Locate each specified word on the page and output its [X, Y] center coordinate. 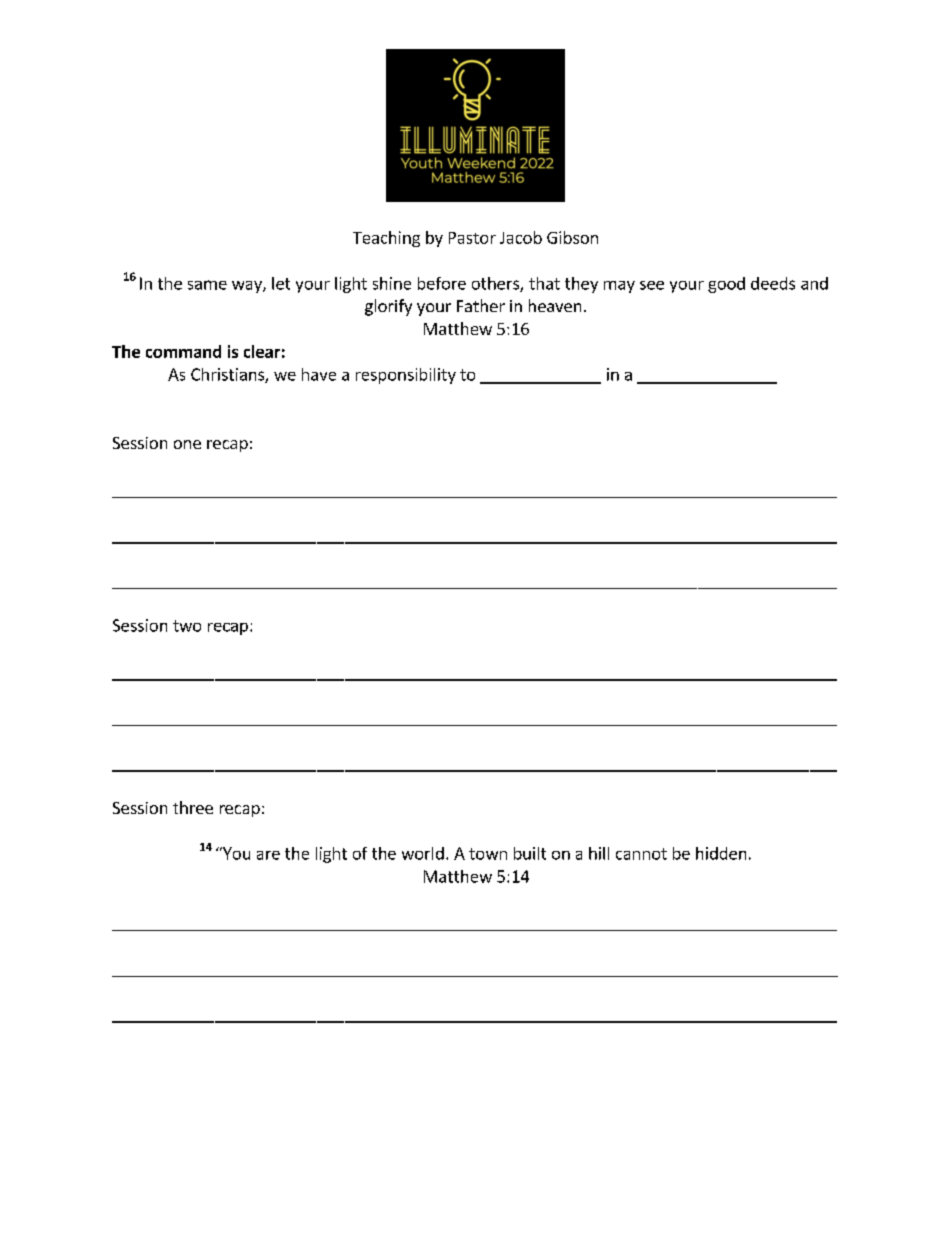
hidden [721, 853]
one [187, 444]
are [268, 855]
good [726, 285]
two [187, 626]
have [319, 374]
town [488, 854]
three [193, 807]
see [652, 285]
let [281, 283]
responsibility [406, 376]
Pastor [472, 238]
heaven [555, 305]
